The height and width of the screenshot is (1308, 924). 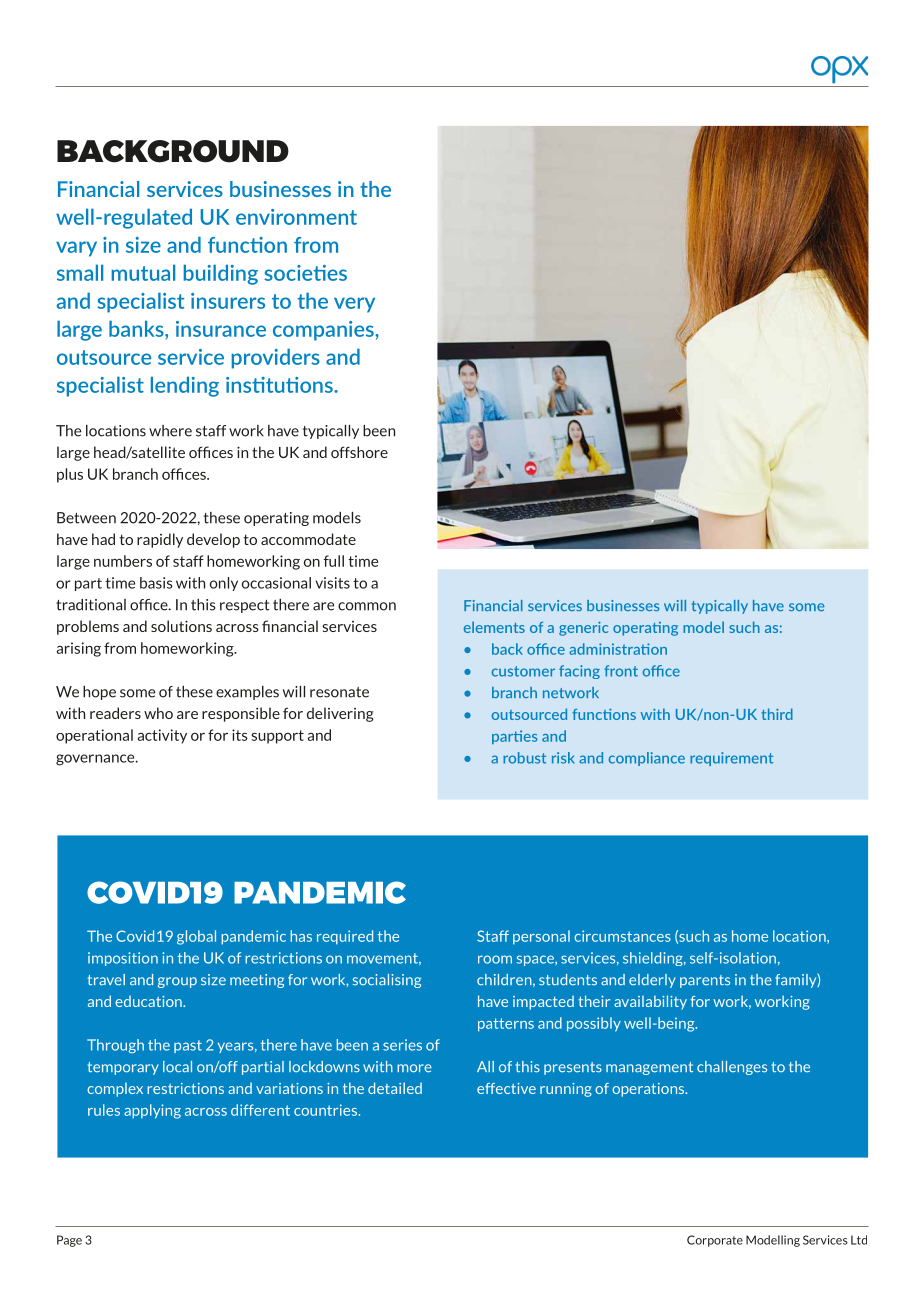 I want to click on third, so click(x=777, y=714).
